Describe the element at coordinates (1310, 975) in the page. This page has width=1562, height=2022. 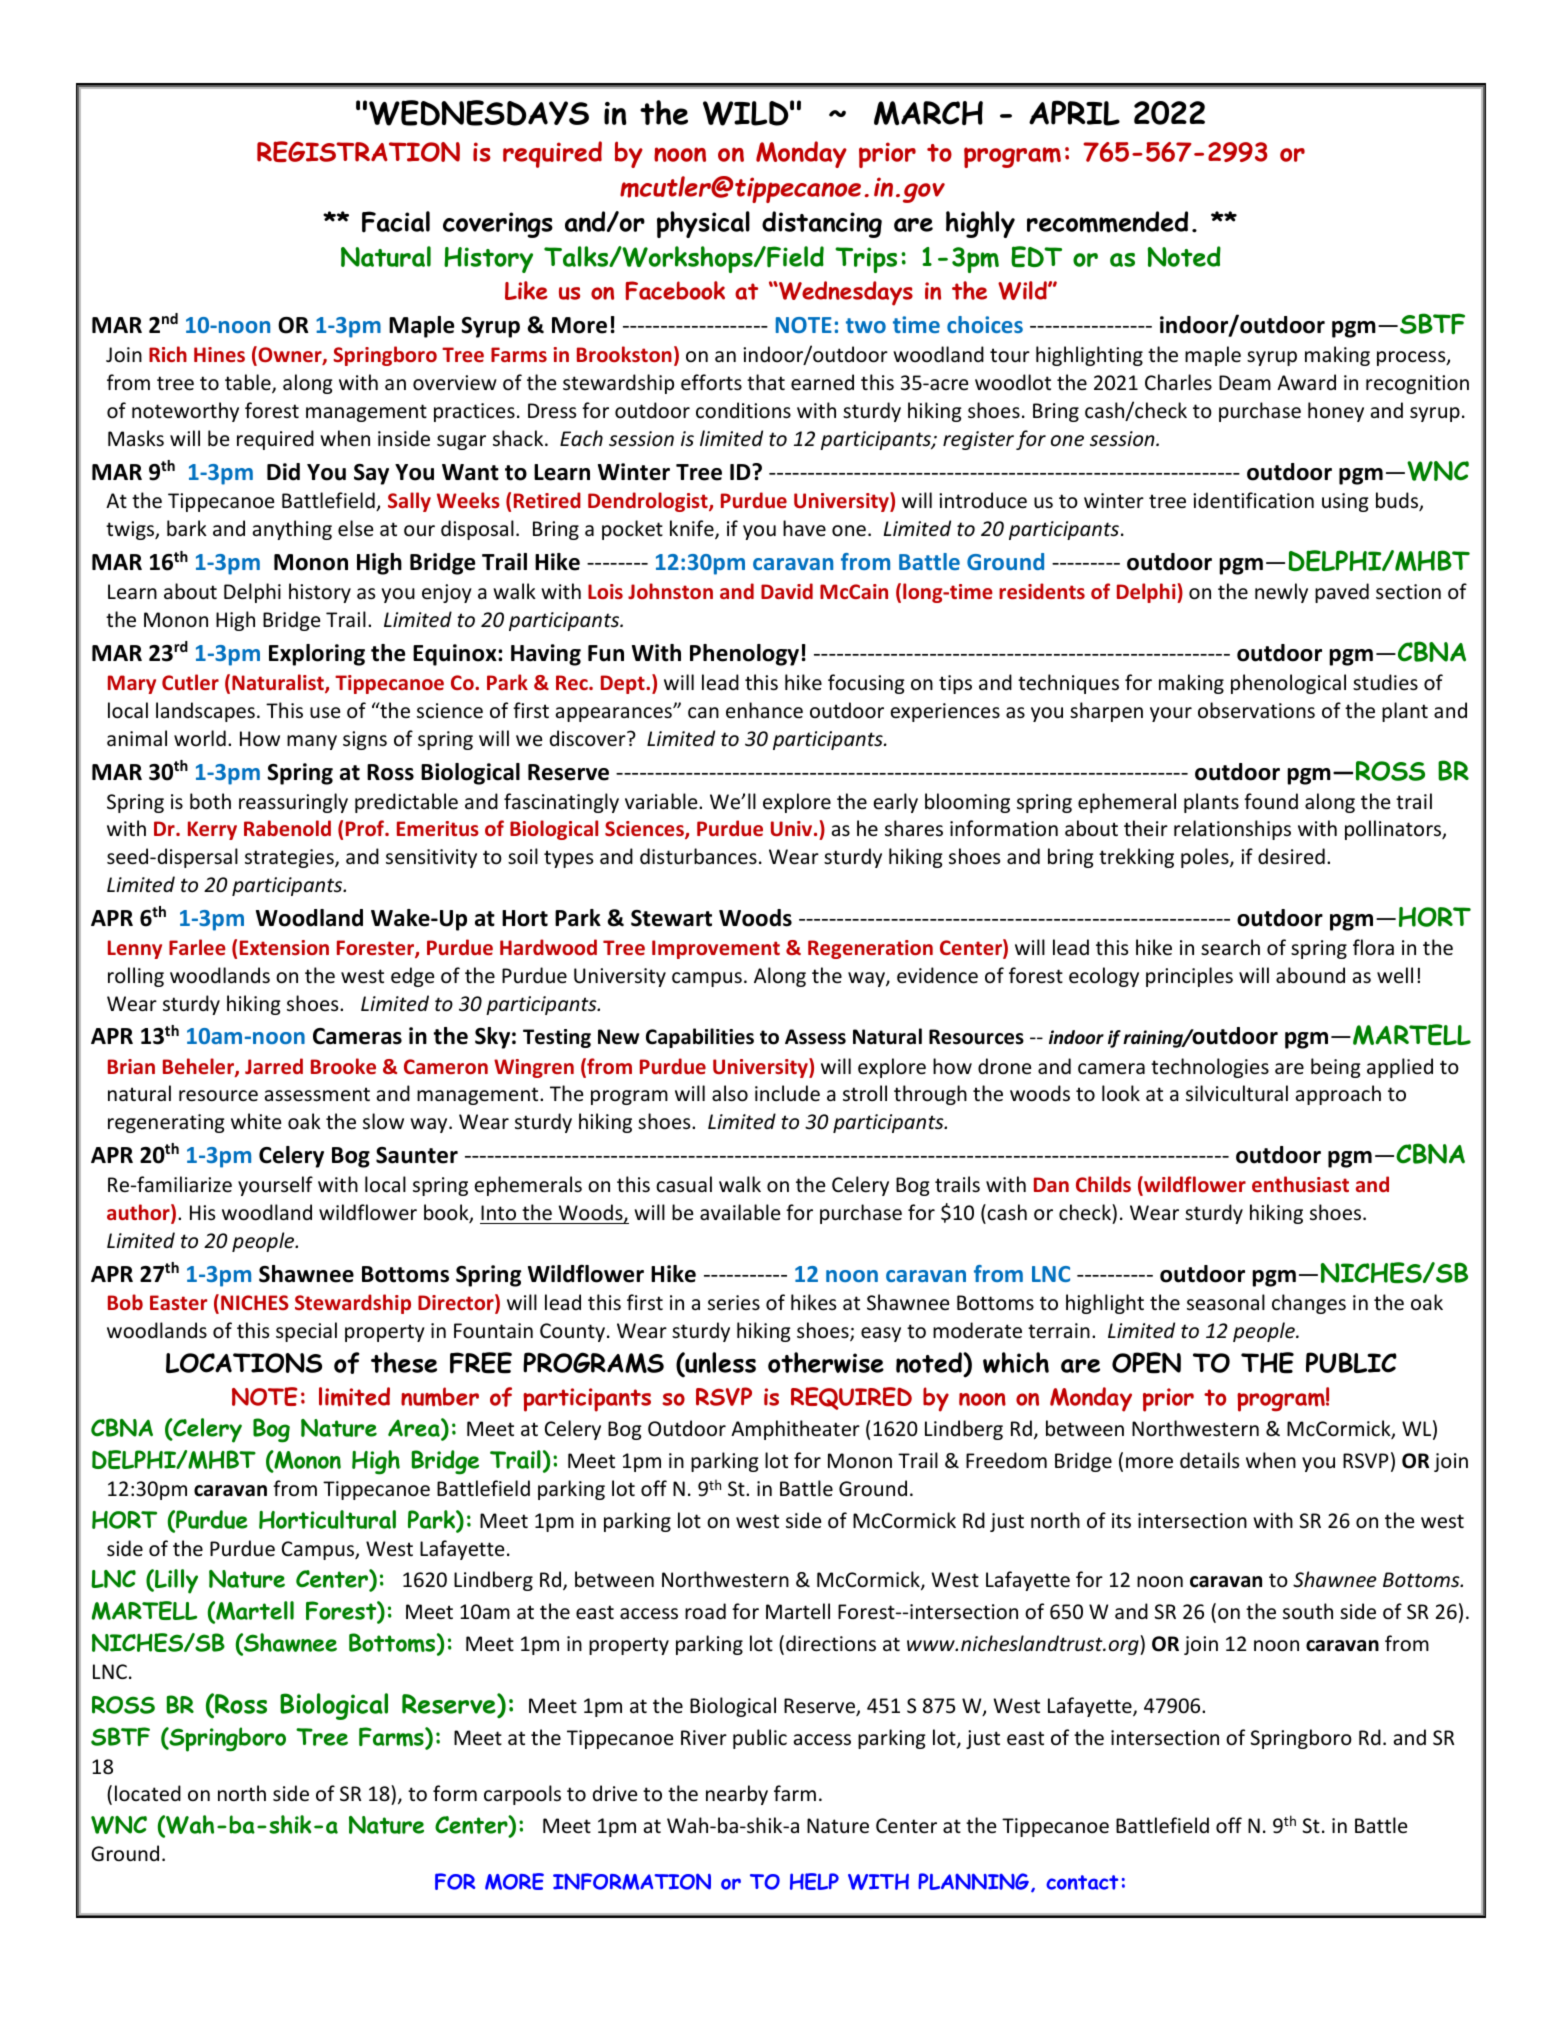
I see `abound` at that location.
